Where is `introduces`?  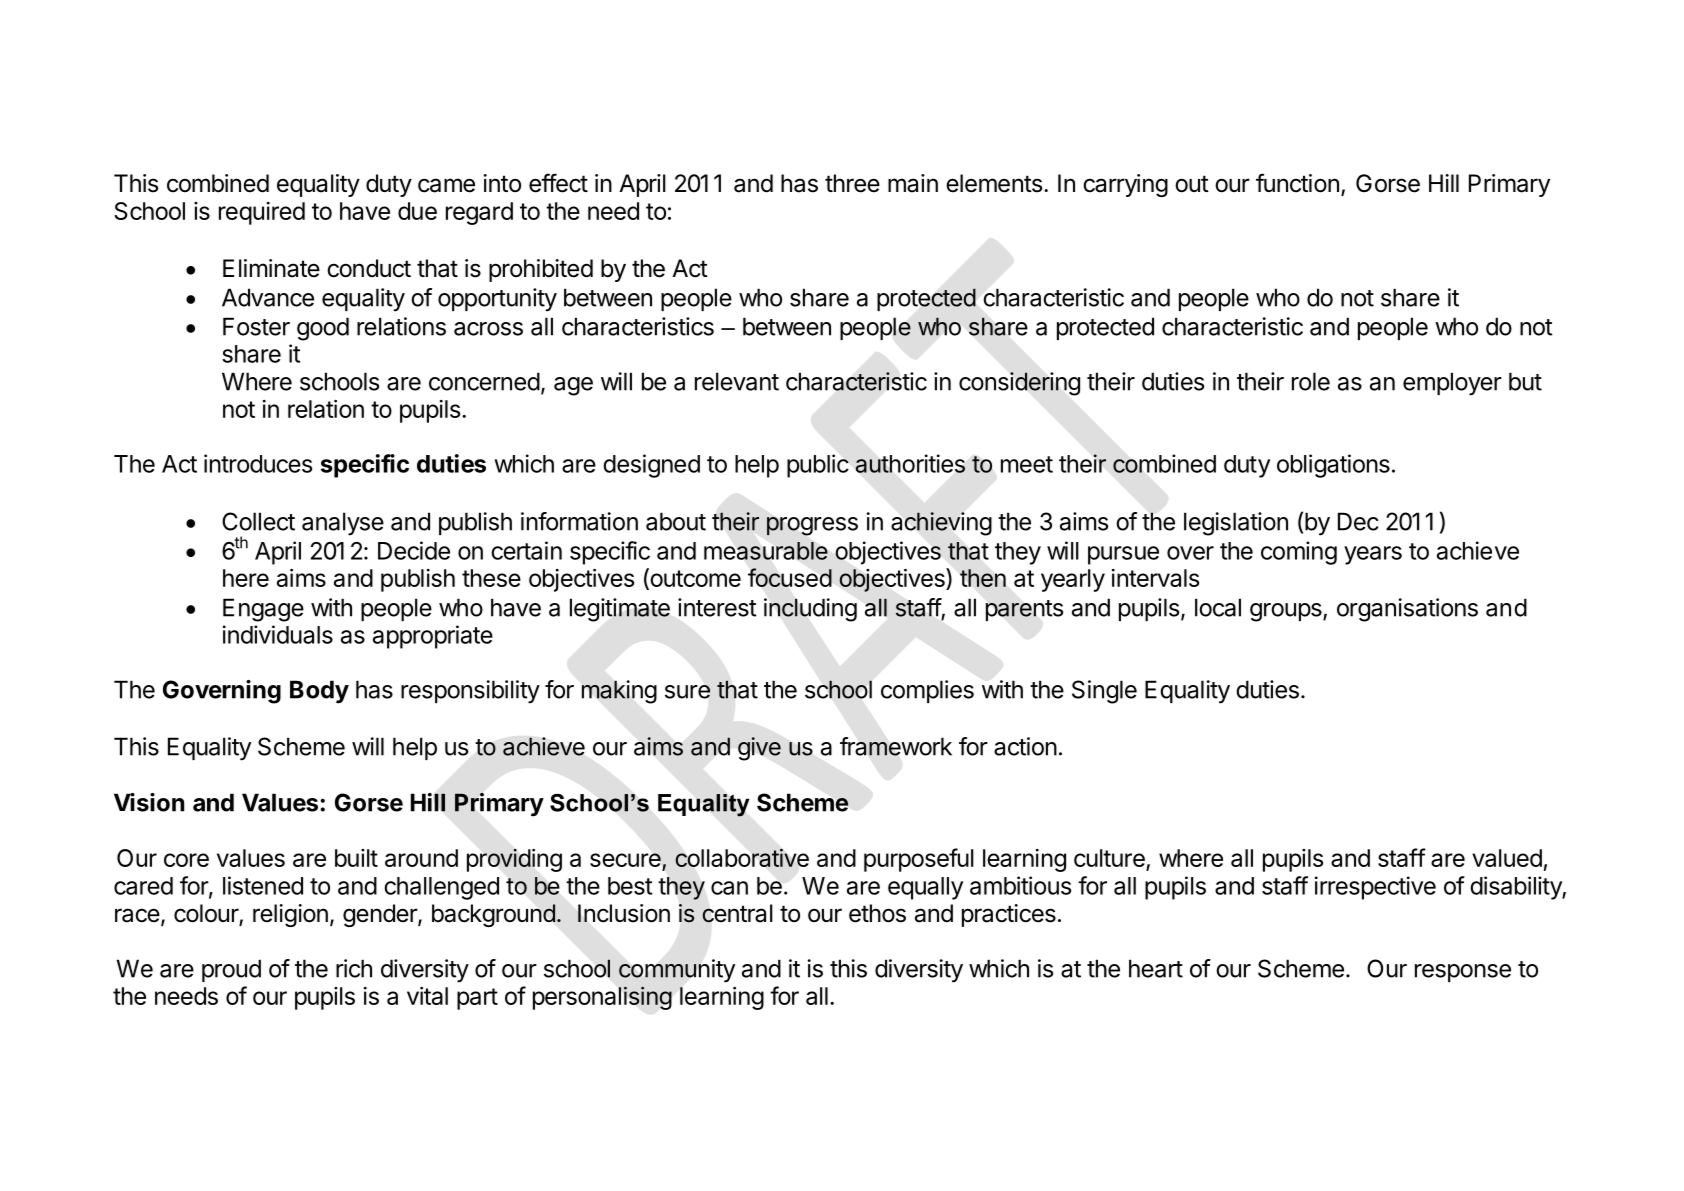
introduces is located at coordinates (258, 463).
